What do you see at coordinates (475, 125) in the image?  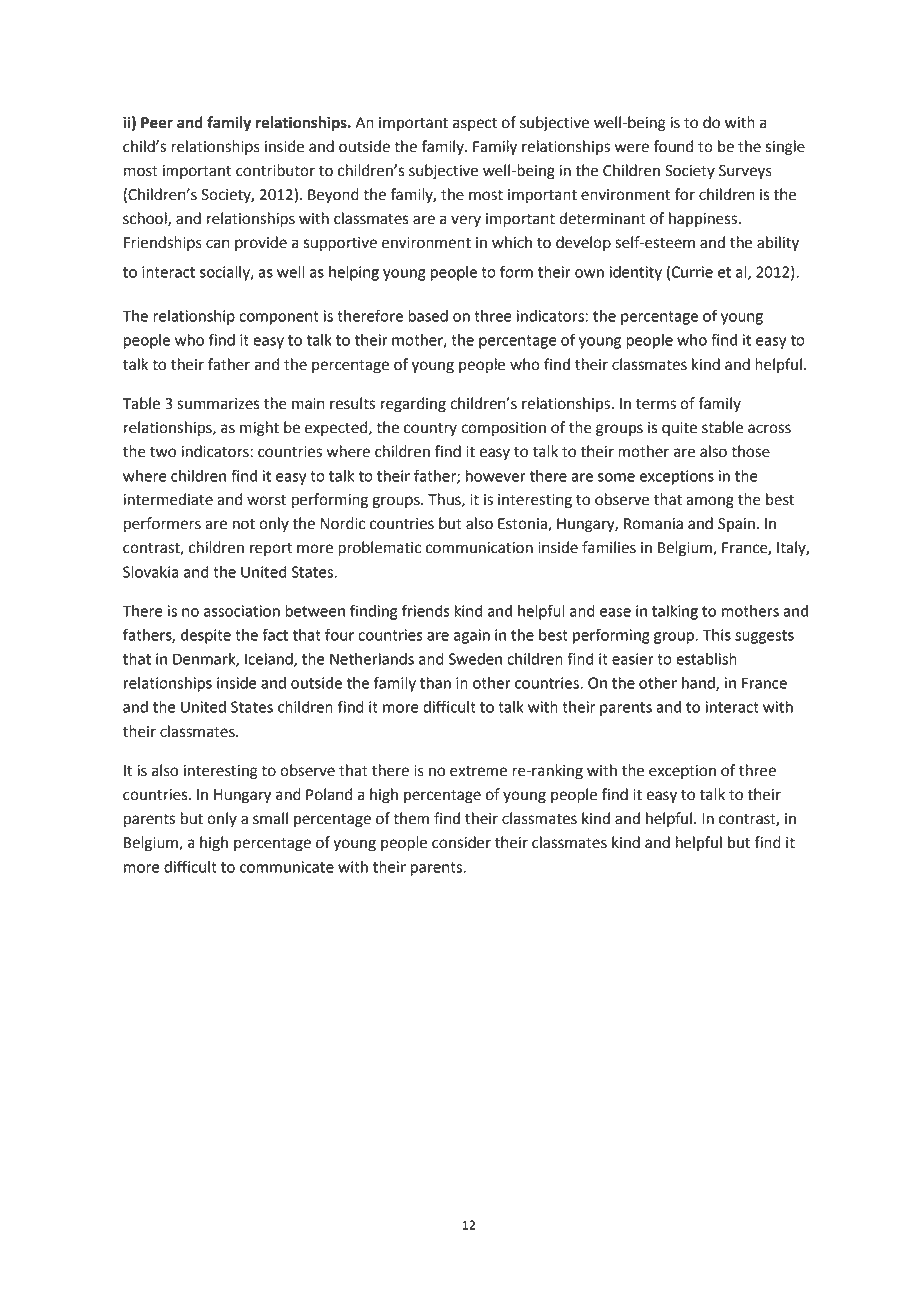 I see `aspect` at bounding box center [475, 125].
